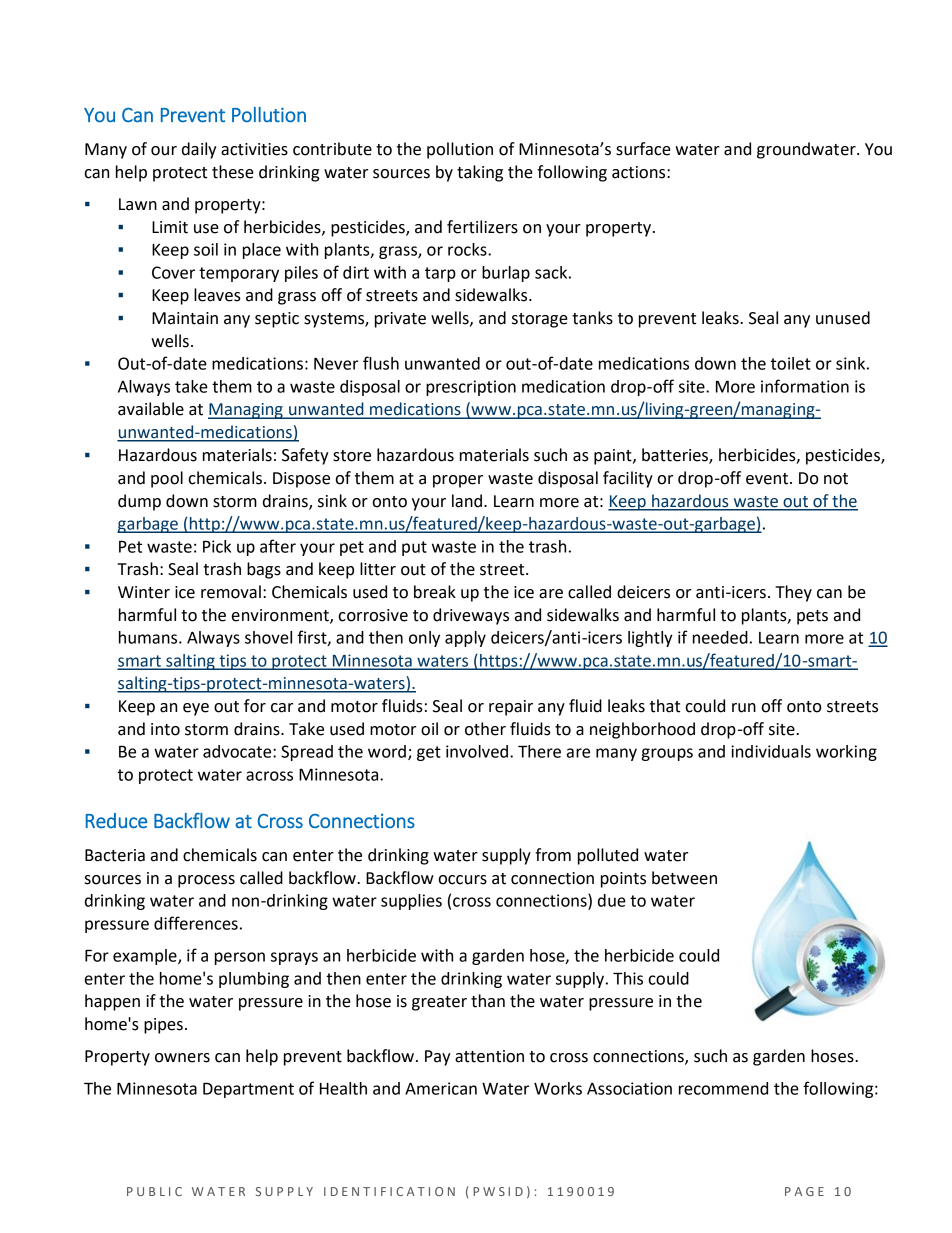  What do you see at coordinates (167, 479) in the document?
I see `pool` at bounding box center [167, 479].
